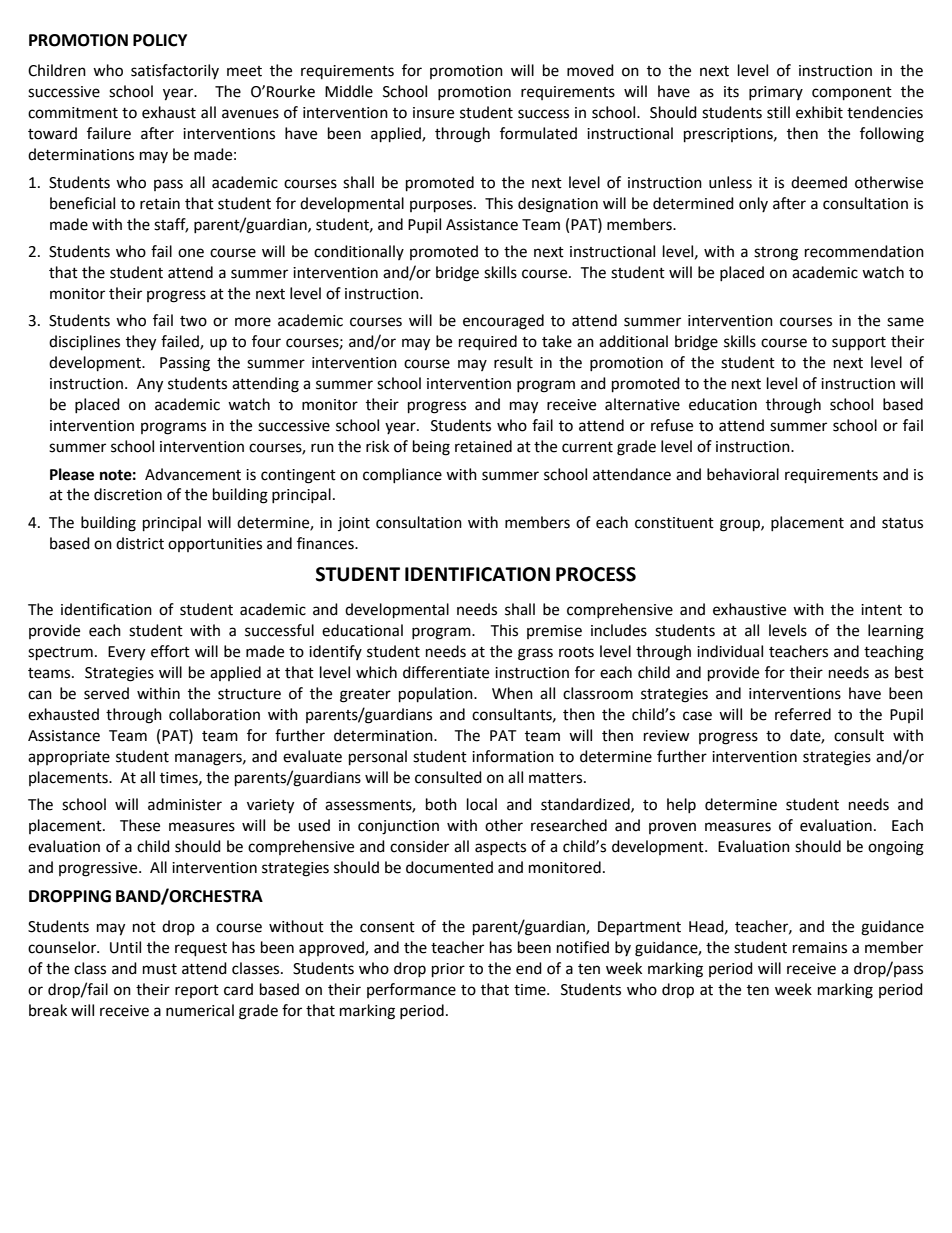 Image resolution: width=952 pixels, height=1233 pixels. I want to click on insure, so click(433, 113).
